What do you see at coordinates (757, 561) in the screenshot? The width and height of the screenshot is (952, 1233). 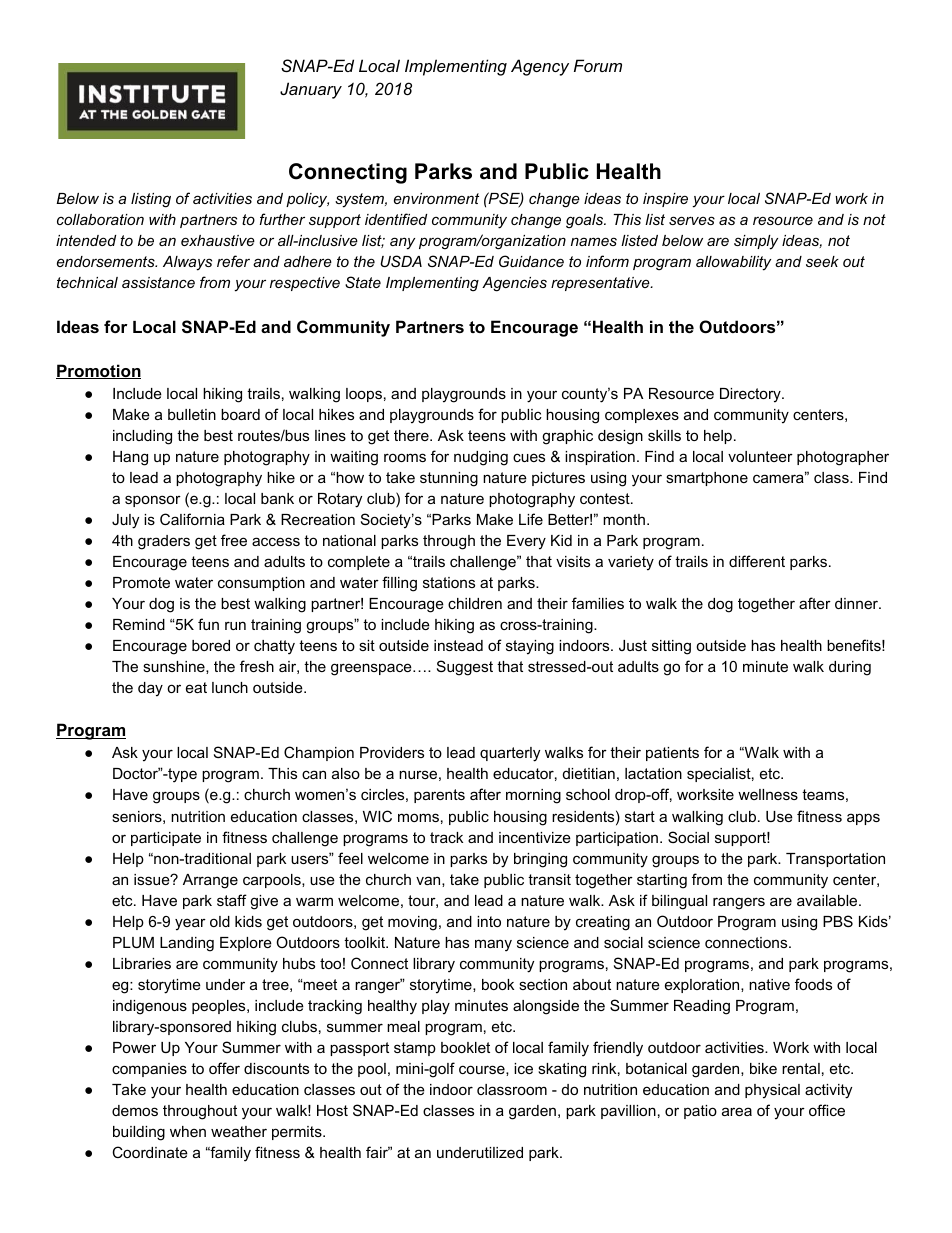 I see `different` at bounding box center [757, 561].
